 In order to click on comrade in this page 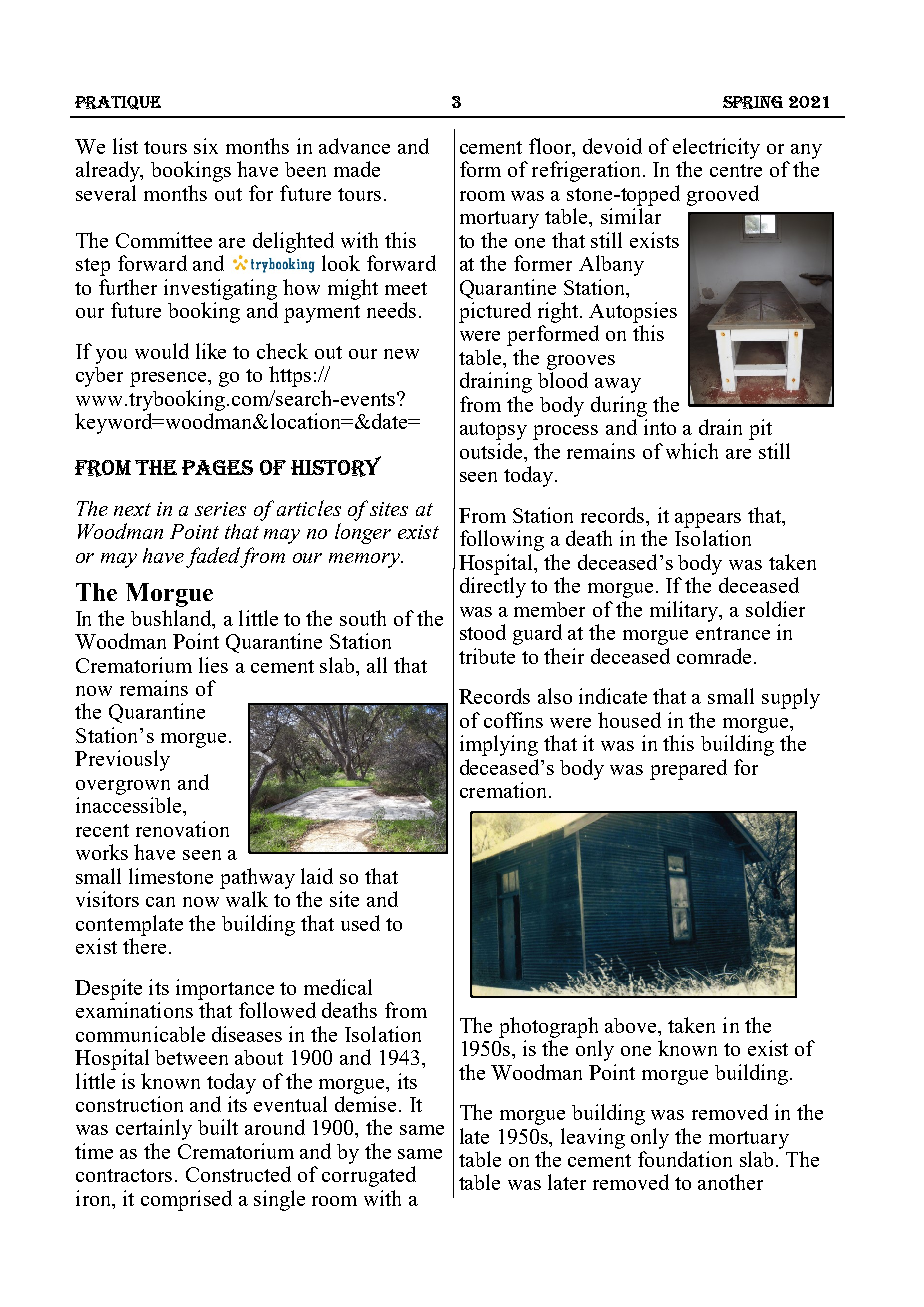, I will do `click(714, 656)`.
